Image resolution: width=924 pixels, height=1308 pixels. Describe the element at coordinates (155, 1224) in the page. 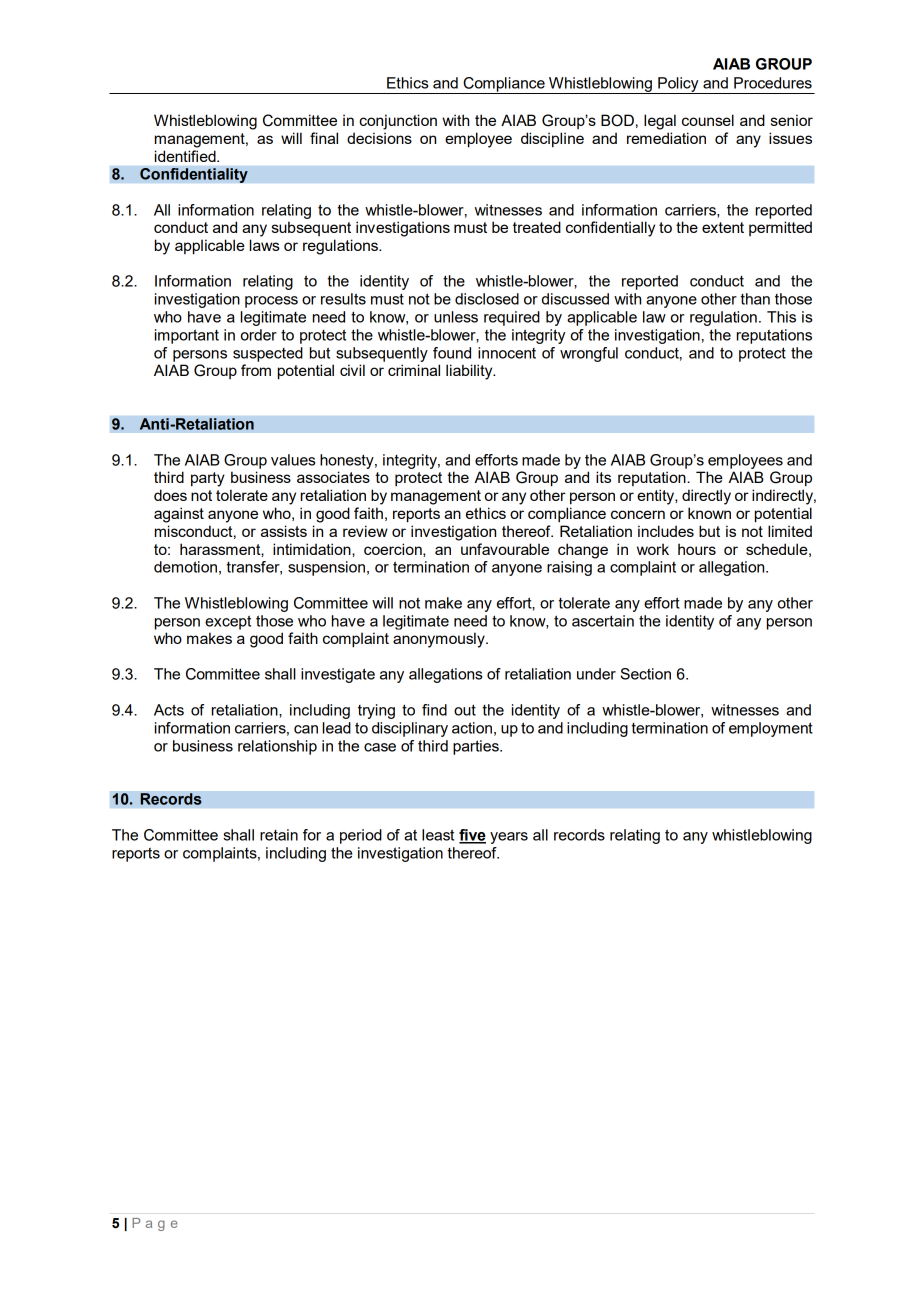

I see `Page` at that location.
